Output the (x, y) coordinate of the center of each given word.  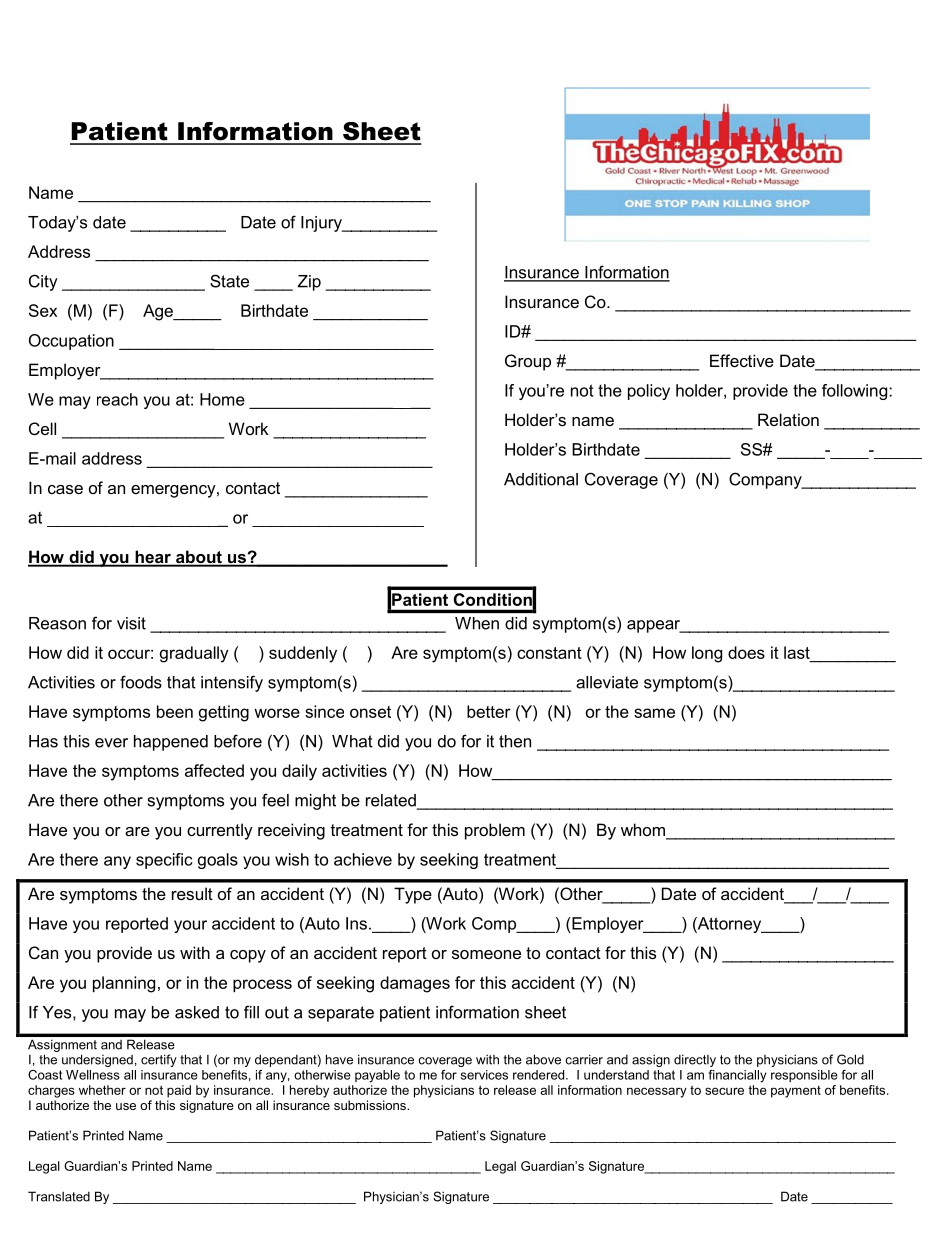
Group (528, 362)
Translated (59, 1196)
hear (153, 558)
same (654, 713)
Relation (788, 419)
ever (111, 743)
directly (695, 1060)
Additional (541, 479)
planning (124, 984)
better (489, 711)
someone (486, 954)
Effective (742, 360)
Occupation (71, 342)
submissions (371, 1105)
